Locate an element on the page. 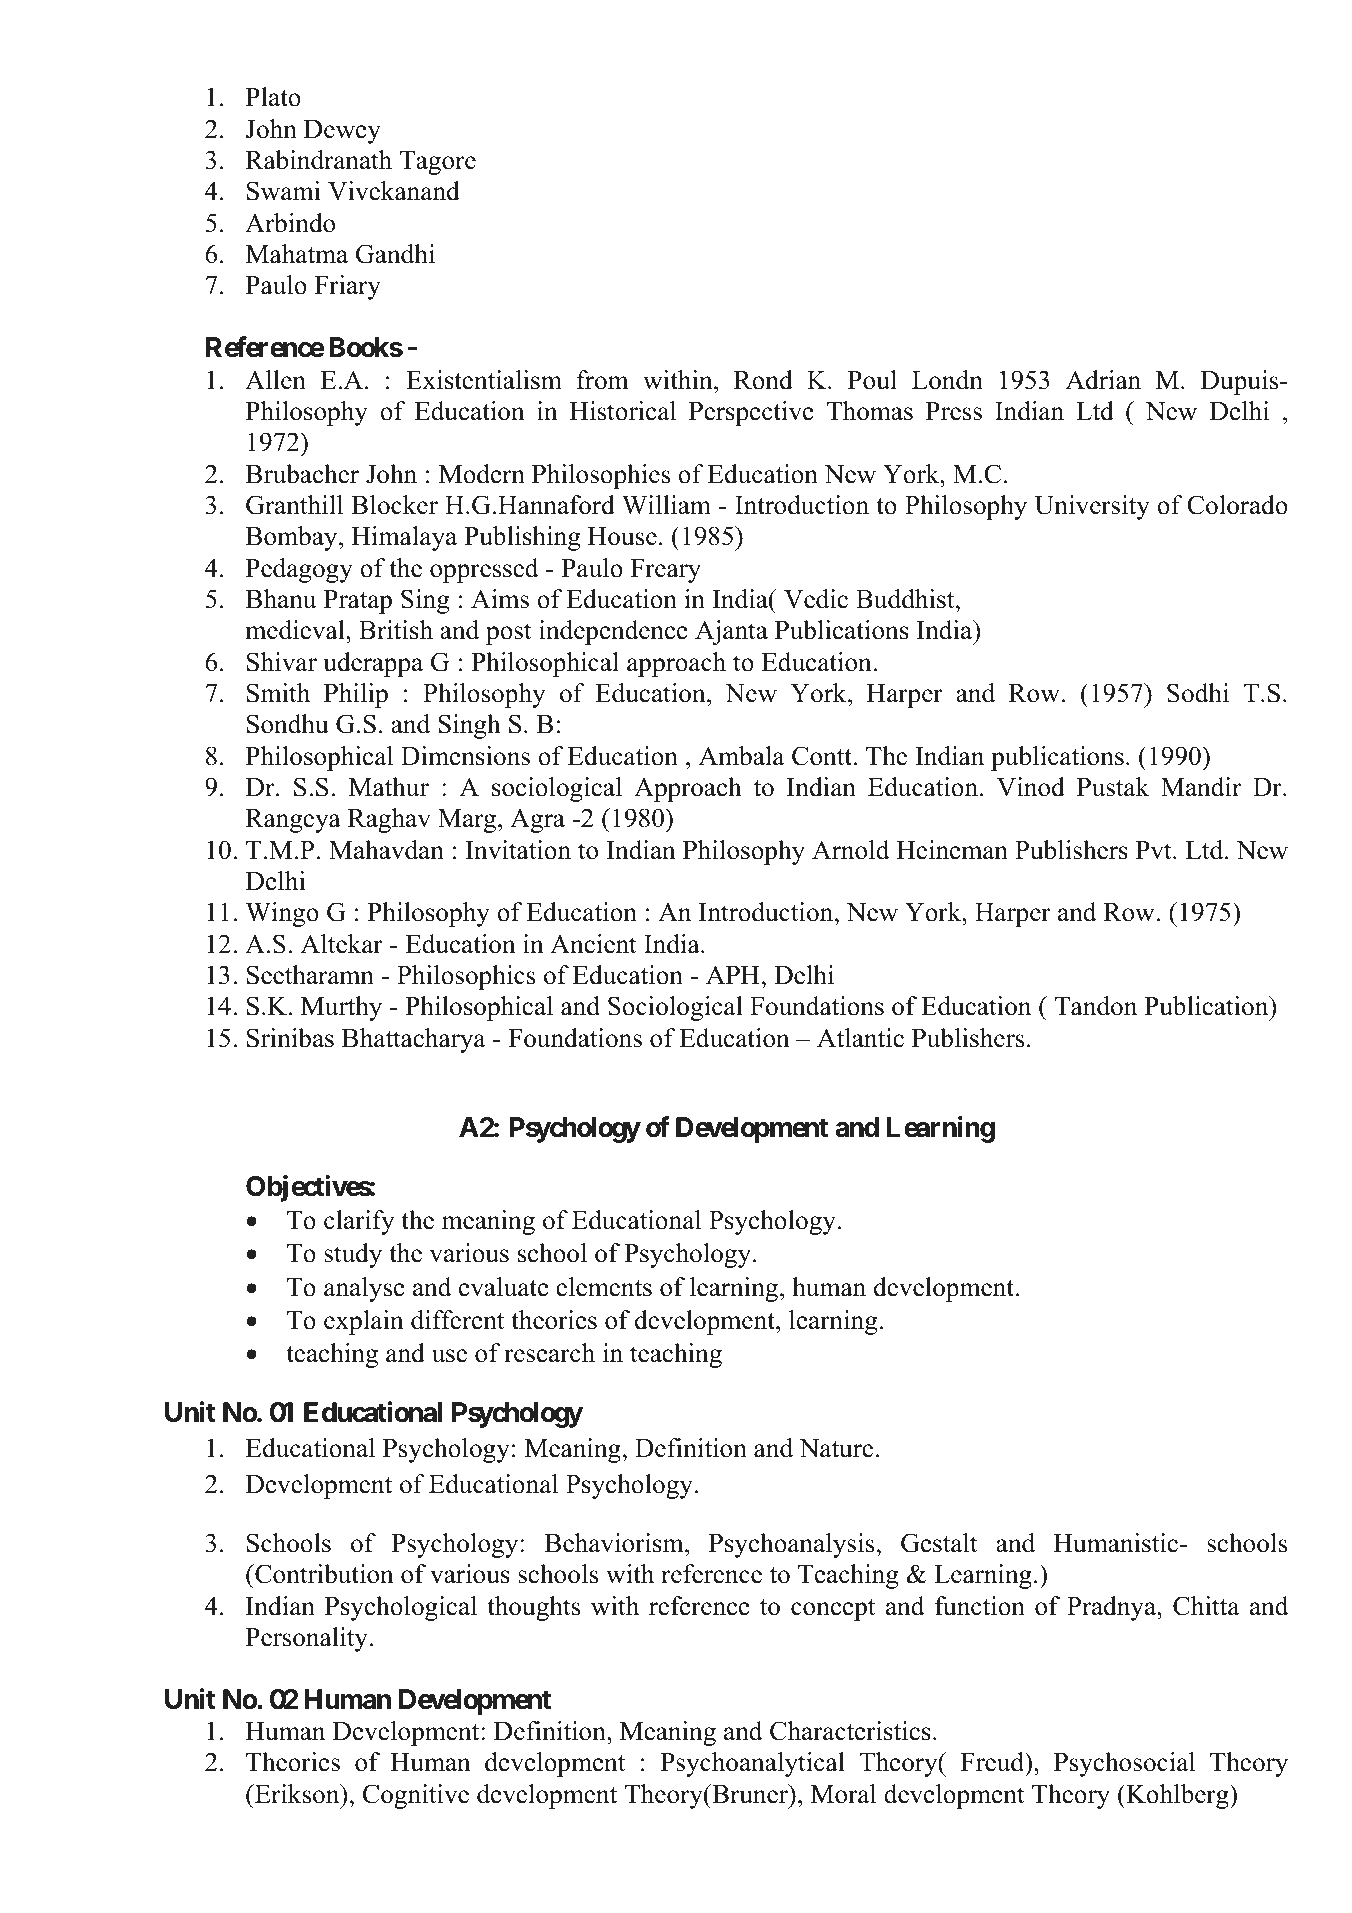  Arnold is located at coordinates (851, 850).
